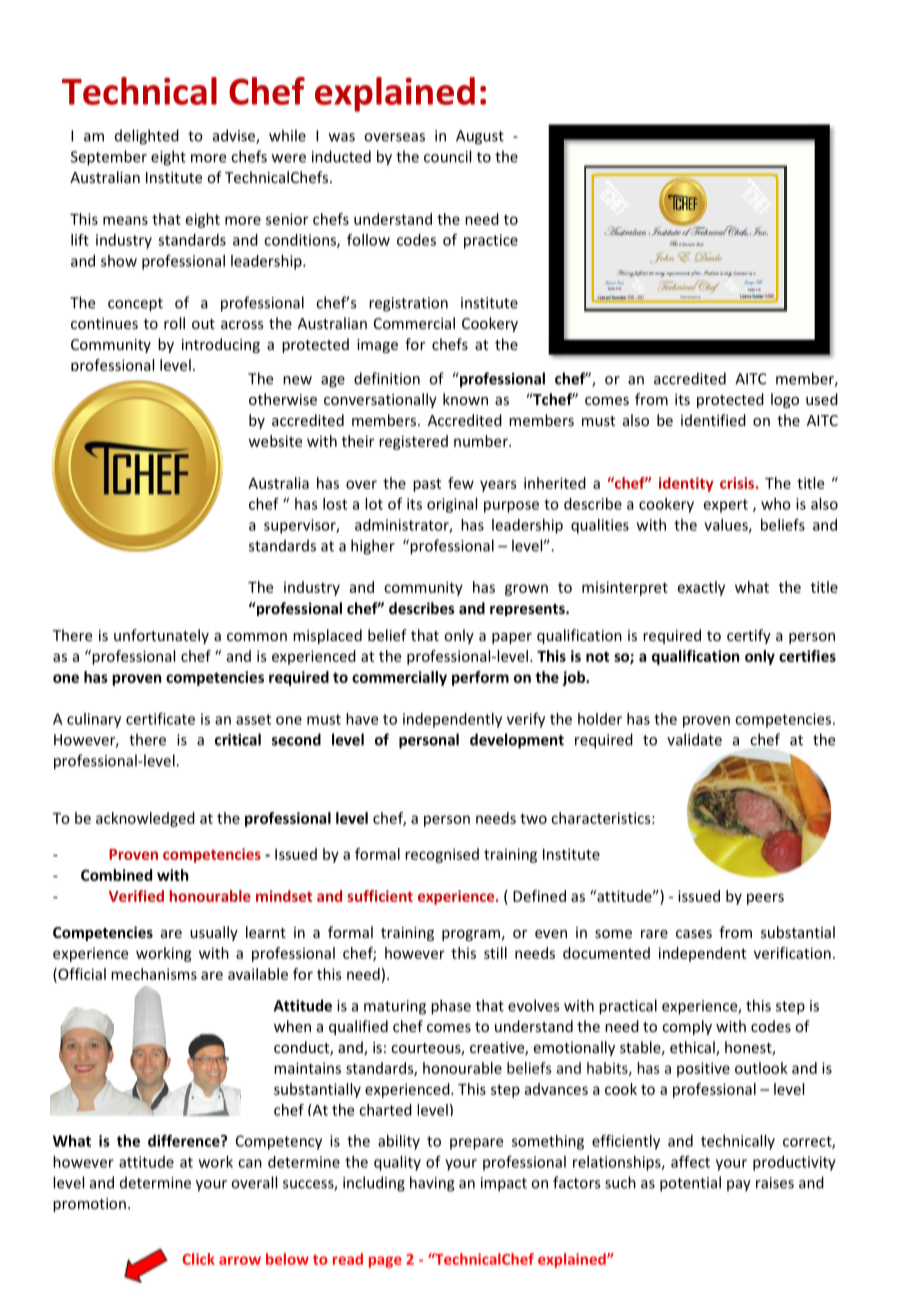 This page has height=1308, width=924. I want to click on certificate, so click(160, 718).
